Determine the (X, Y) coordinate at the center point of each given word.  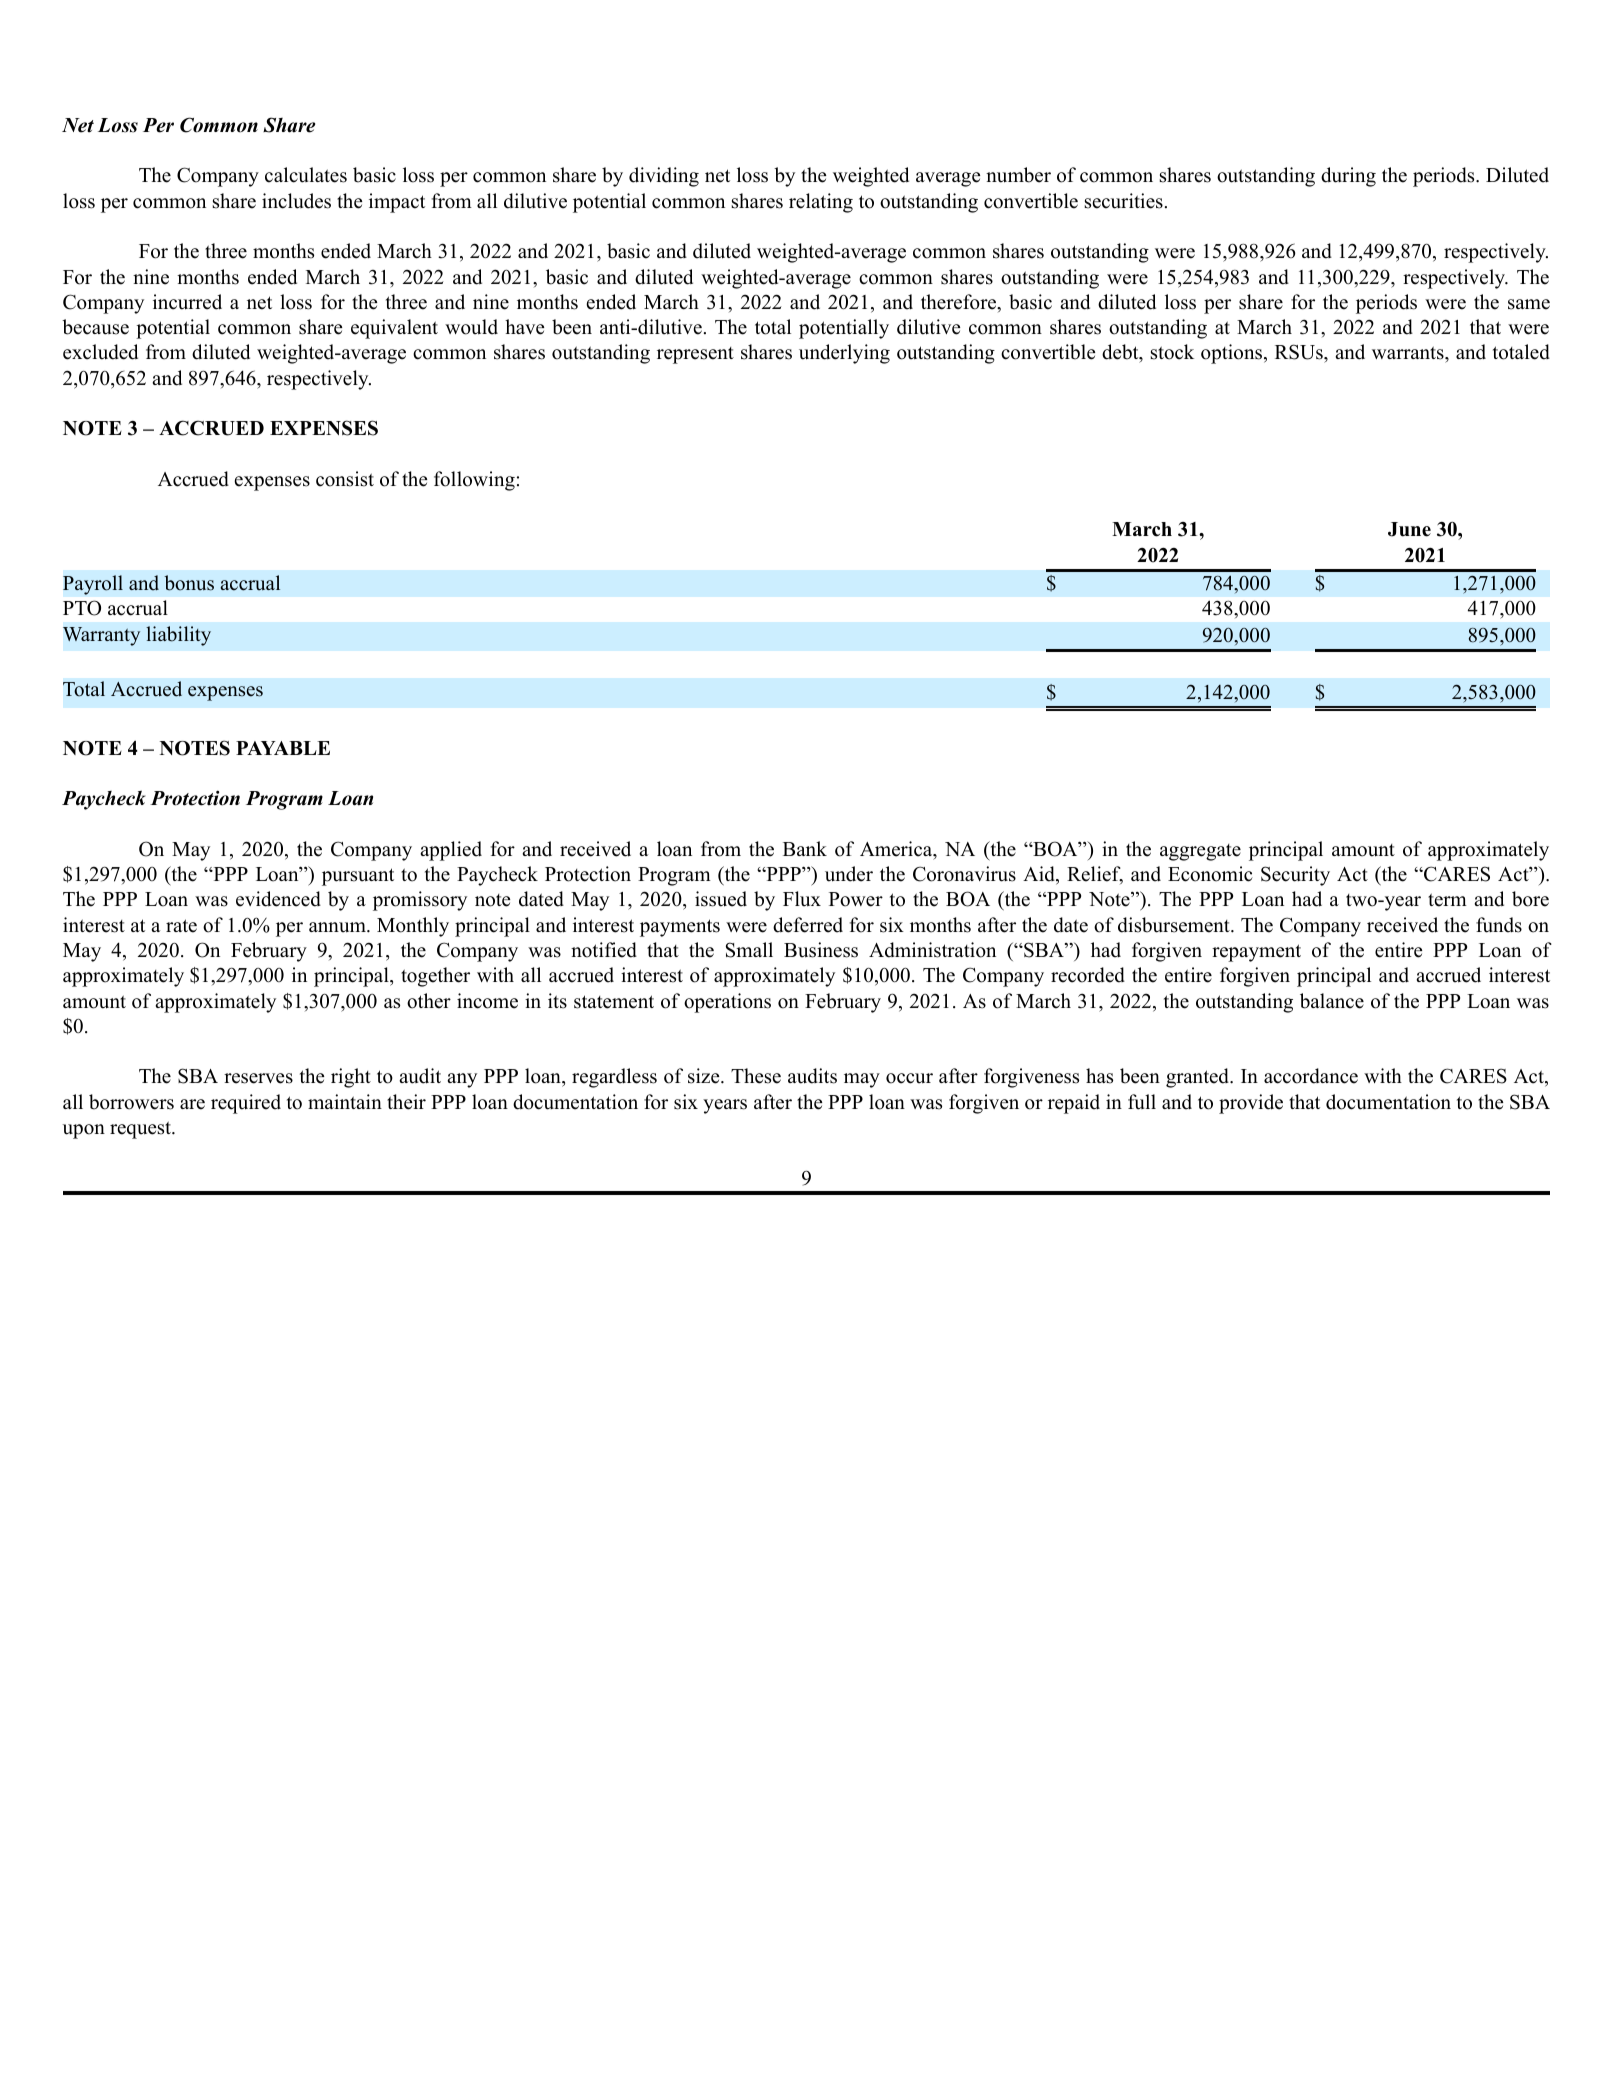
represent (695, 355)
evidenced (278, 899)
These (756, 1076)
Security (1295, 876)
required (246, 1104)
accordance (1311, 1076)
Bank (805, 848)
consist (345, 479)
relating (821, 203)
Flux (802, 899)
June (1409, 529)
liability (178, 636)
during (1348, 177)
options (1231, 354)
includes (296, 201)
